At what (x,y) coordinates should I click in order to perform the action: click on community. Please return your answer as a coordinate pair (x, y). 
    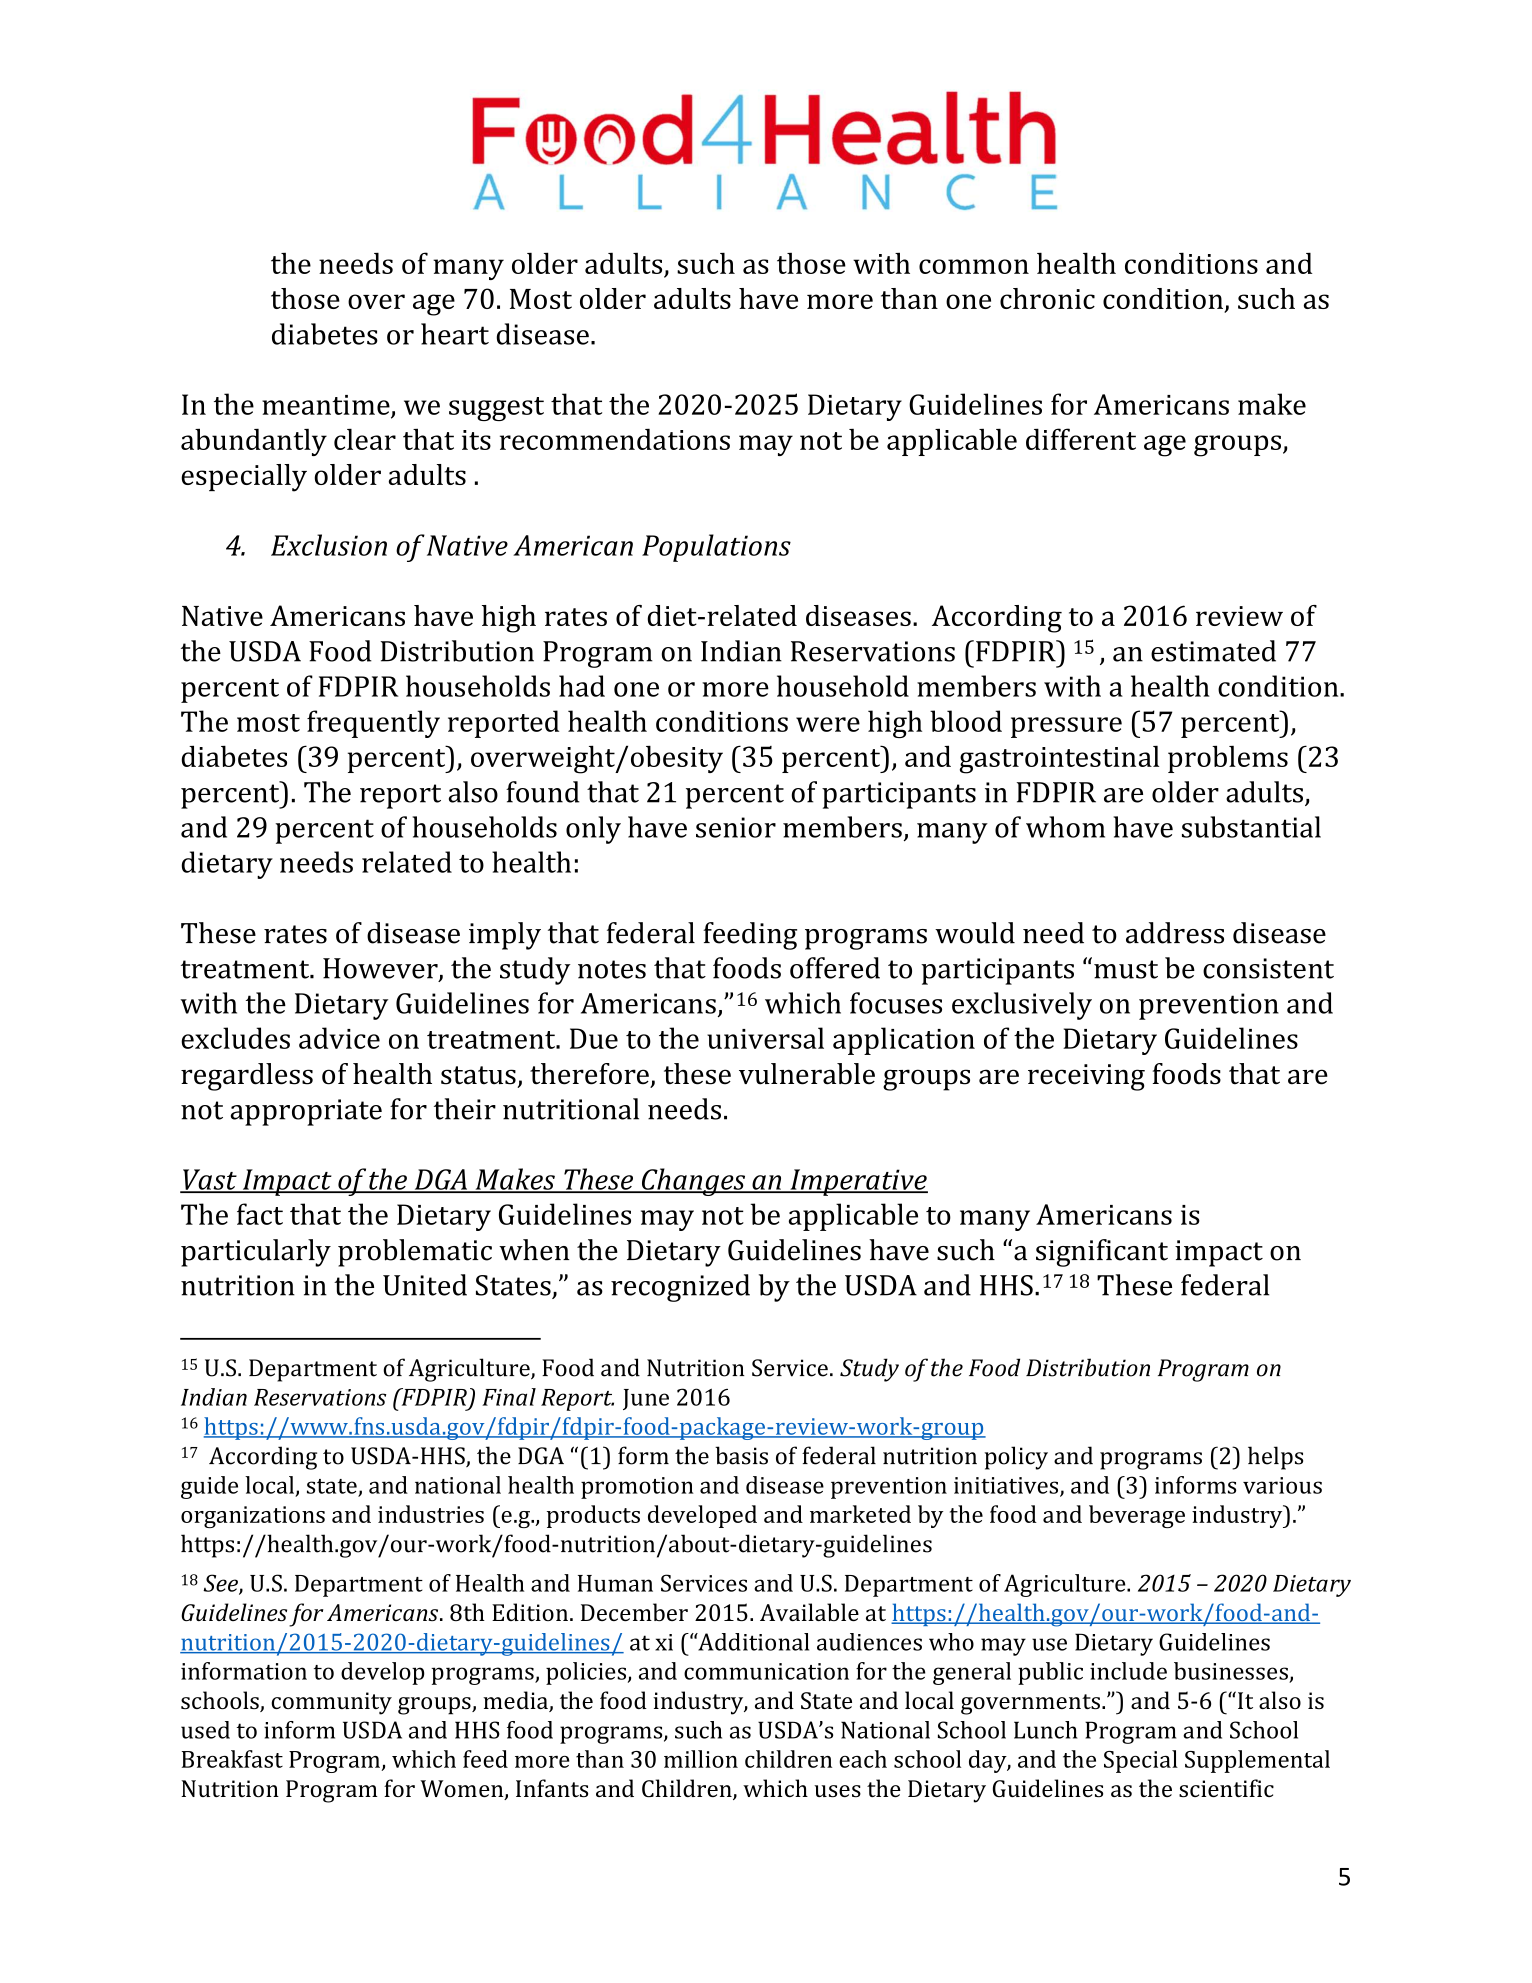
    Looking at the image, I should click on (331, 1703).
